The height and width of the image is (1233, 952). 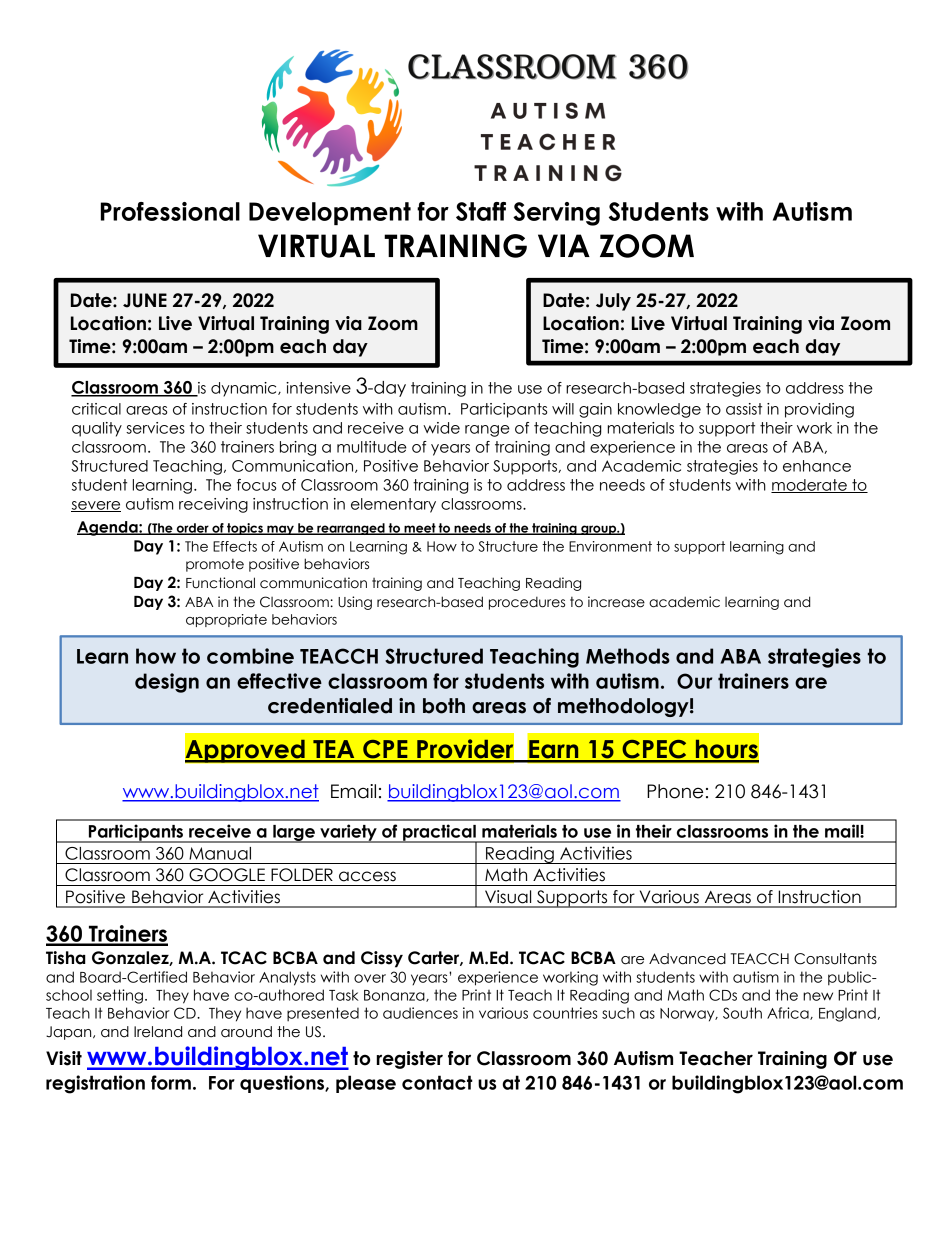 I want to click on moderate, so click(x=810, y=486).
